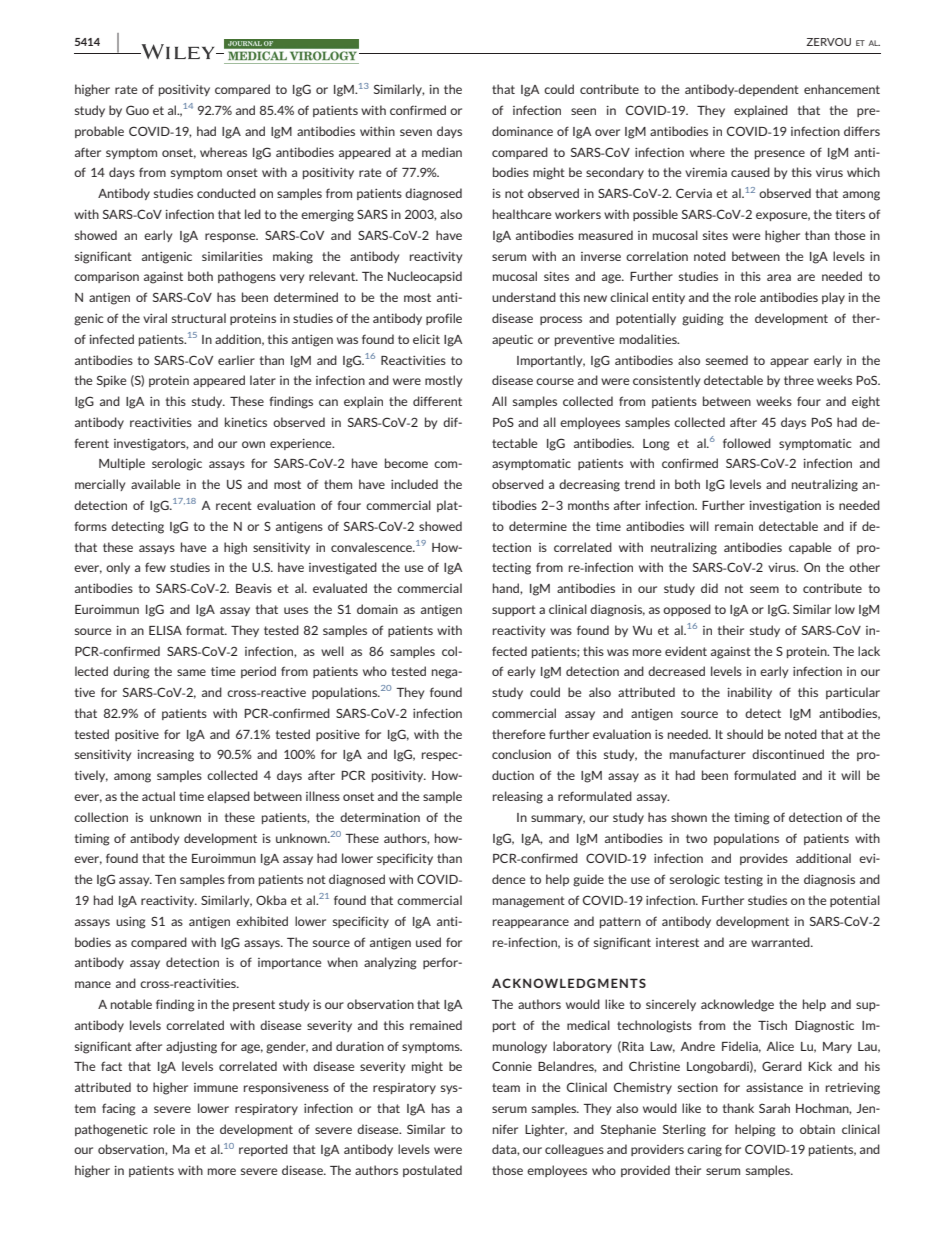 This screenshot has width=952, height=1251. Describe the element at coordinates (137, 110) in the screenshot. I see `Guo` at that location.
